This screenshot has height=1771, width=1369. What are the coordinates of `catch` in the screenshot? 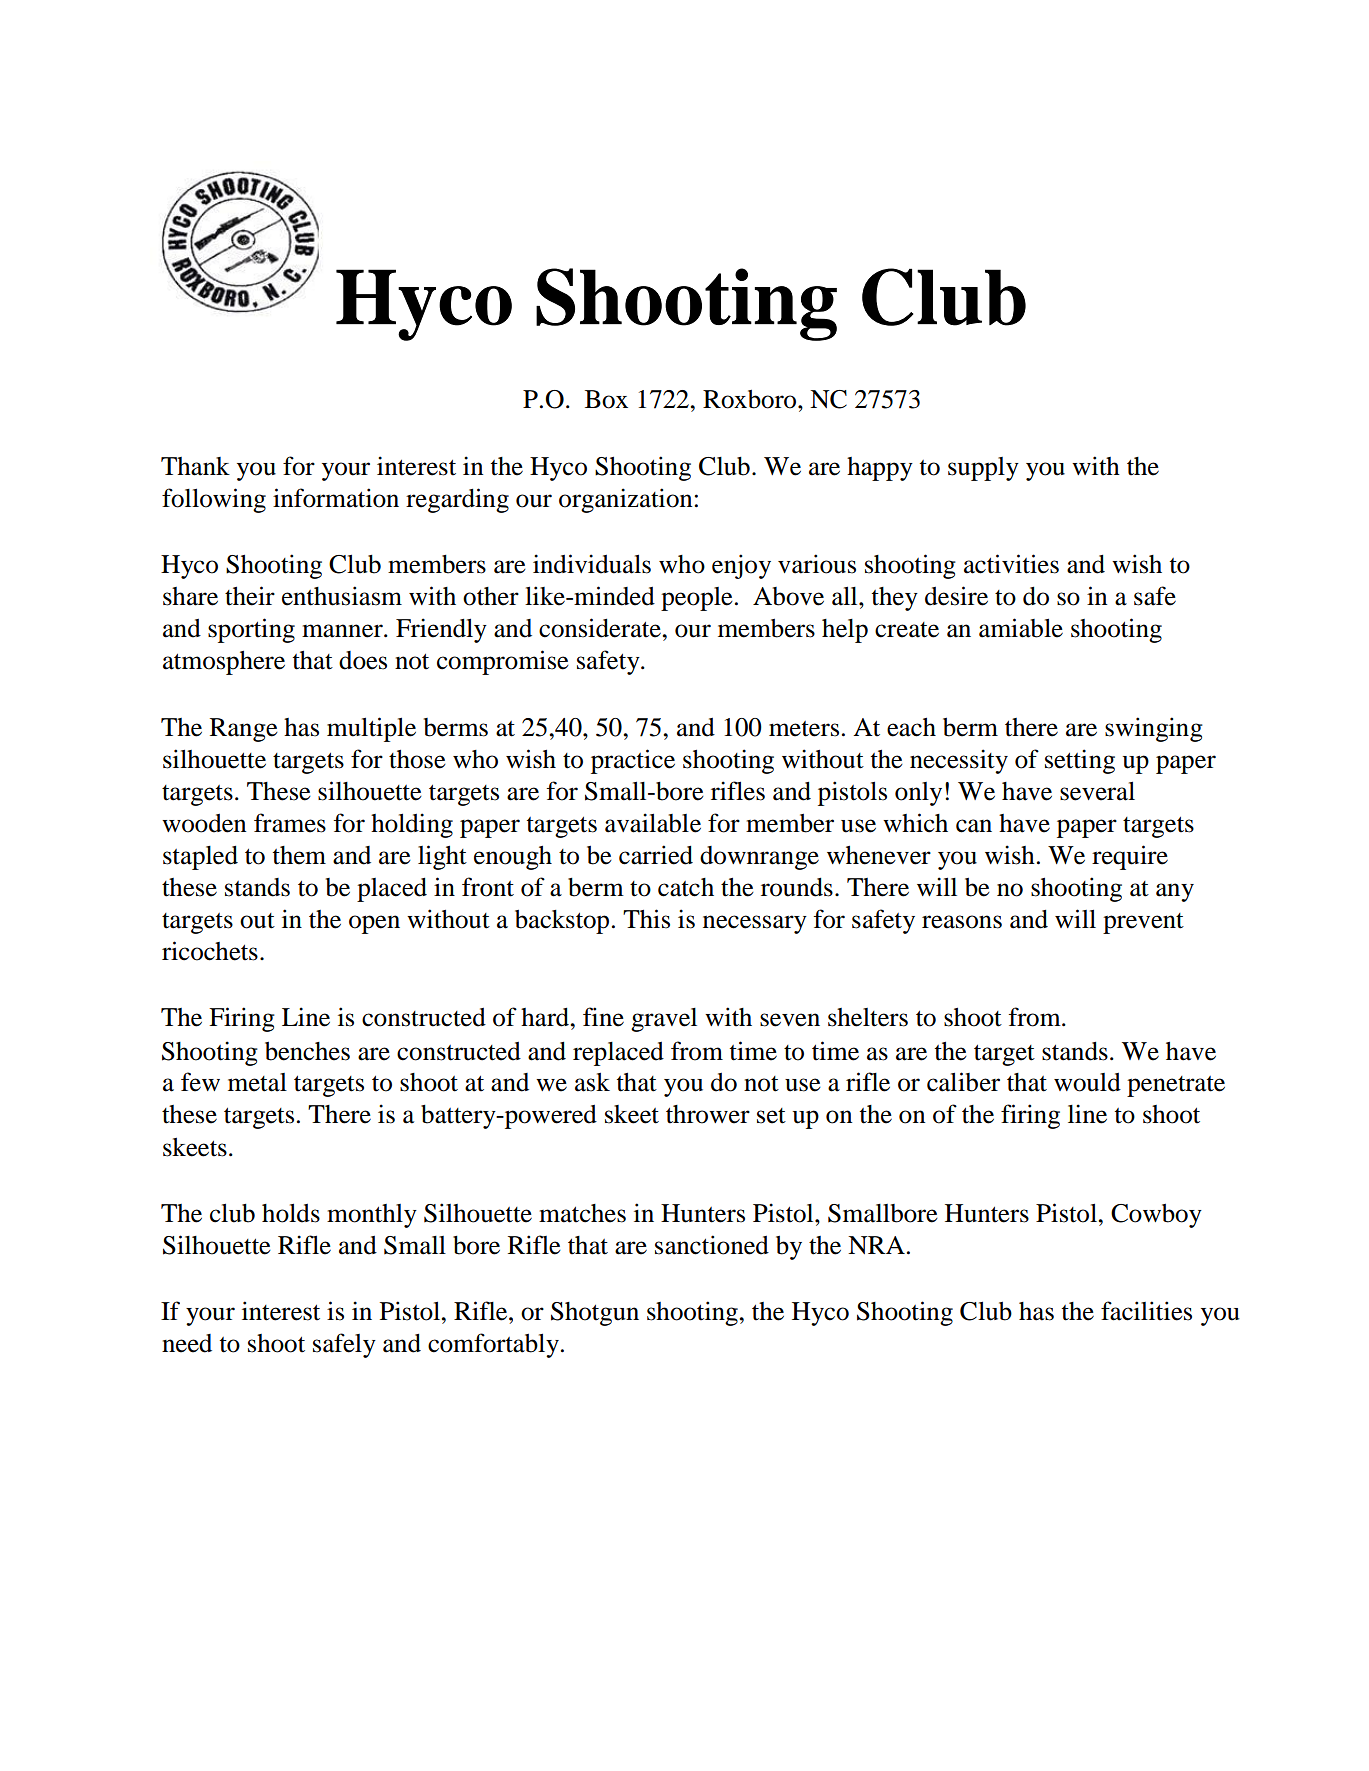 It's located at (686, 887).
